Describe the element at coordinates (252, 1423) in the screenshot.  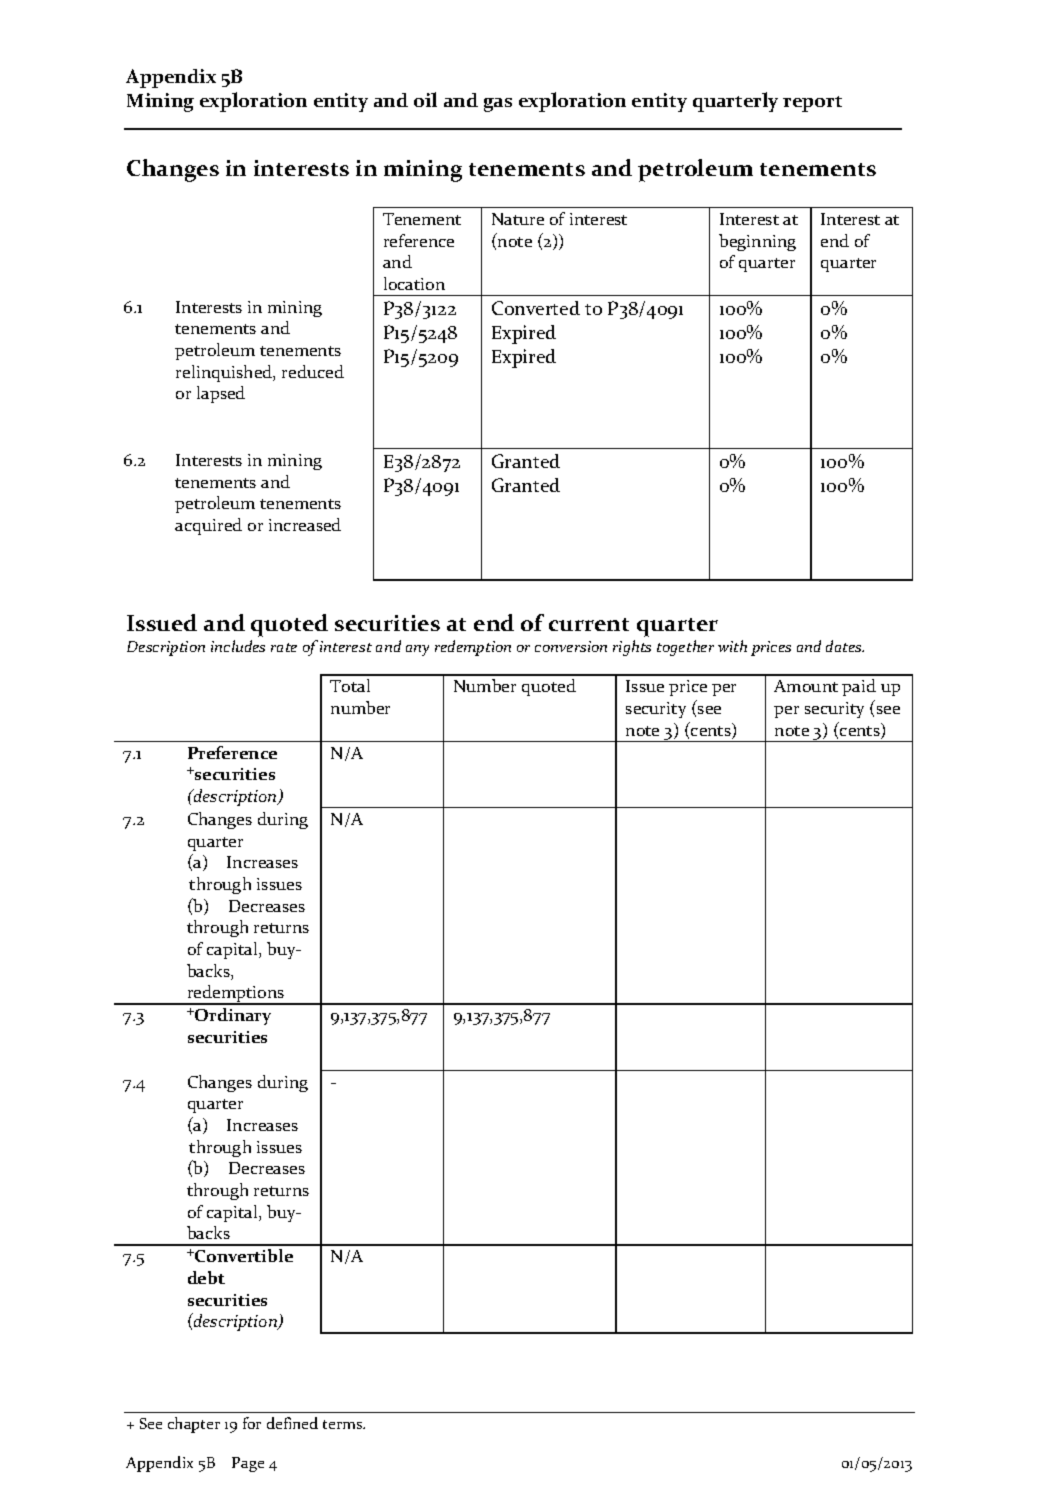
I see `for` at that location.
